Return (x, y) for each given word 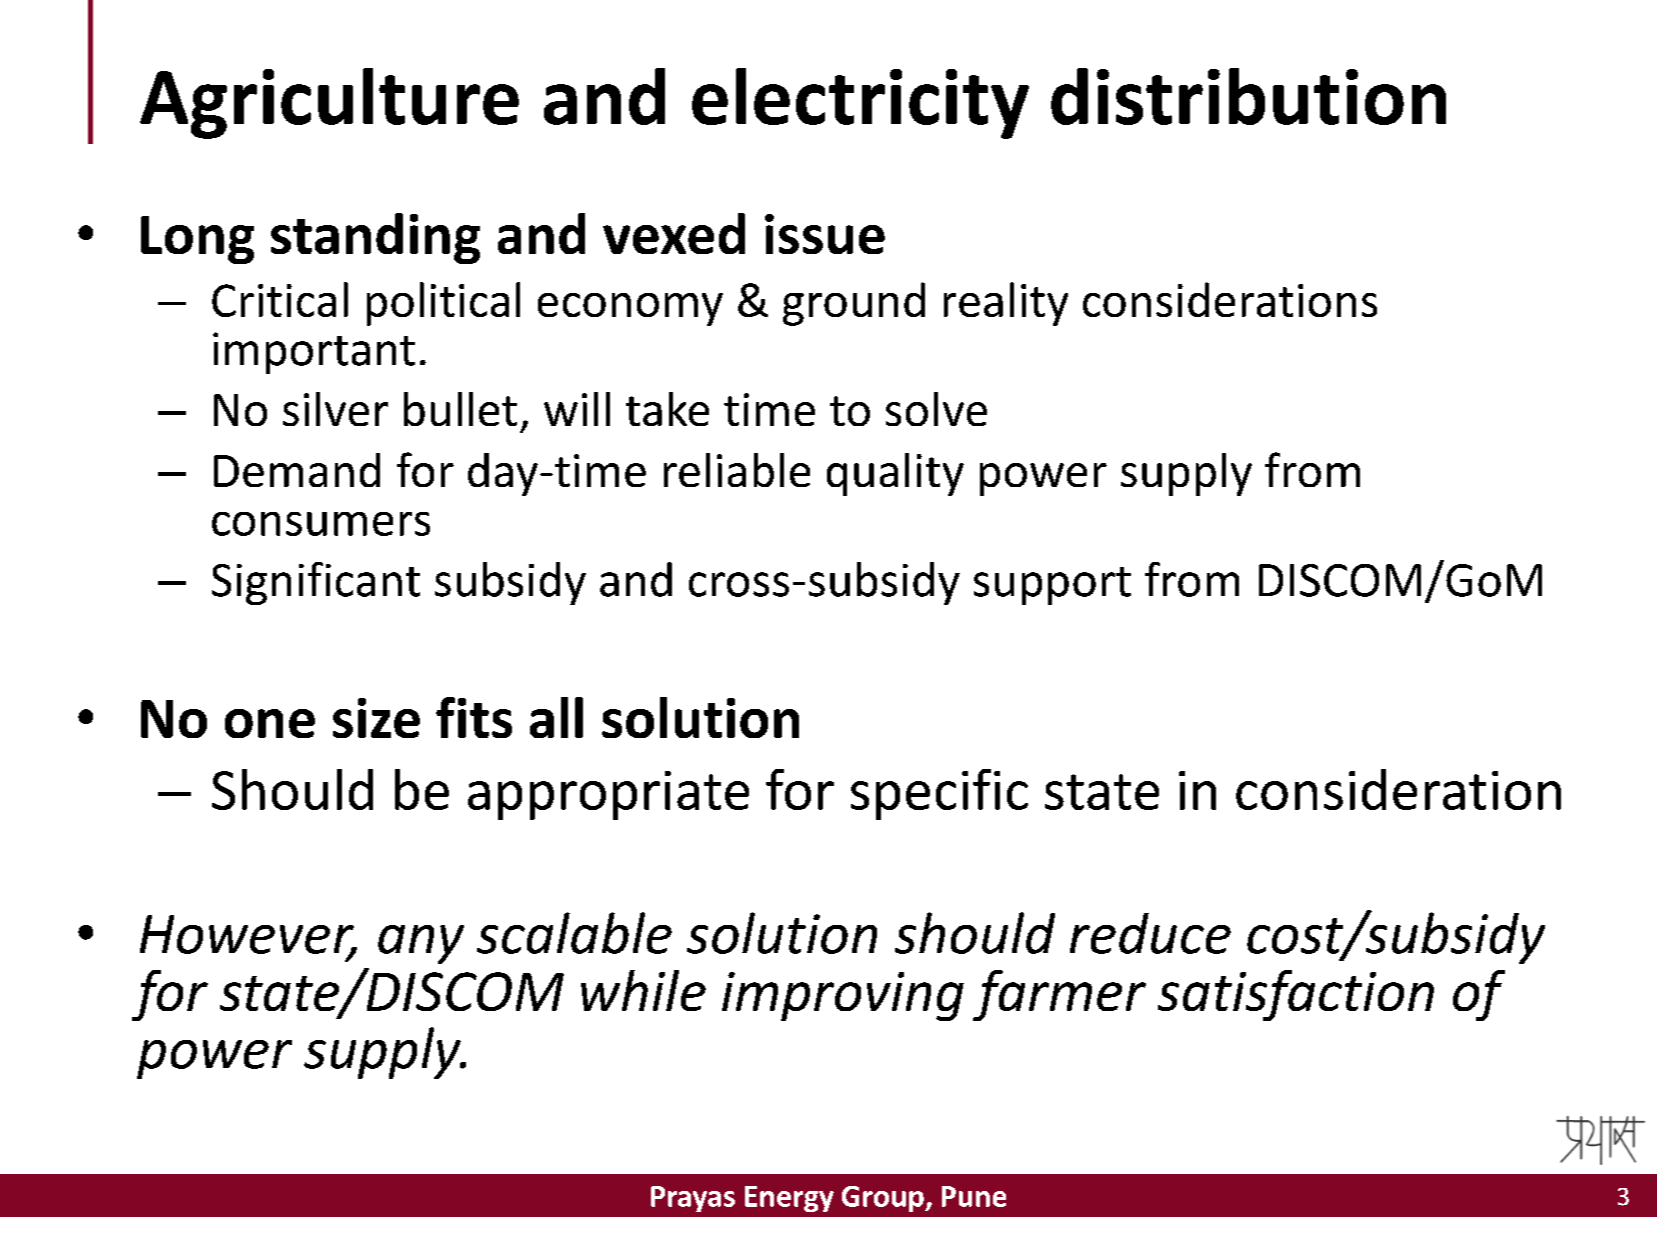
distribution (1248, 96)
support (1052, 586)
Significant (316, 583)
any (421, 944)
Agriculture (329, 103)
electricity (860, 103)
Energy (789, 1199)
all (556, 717)
